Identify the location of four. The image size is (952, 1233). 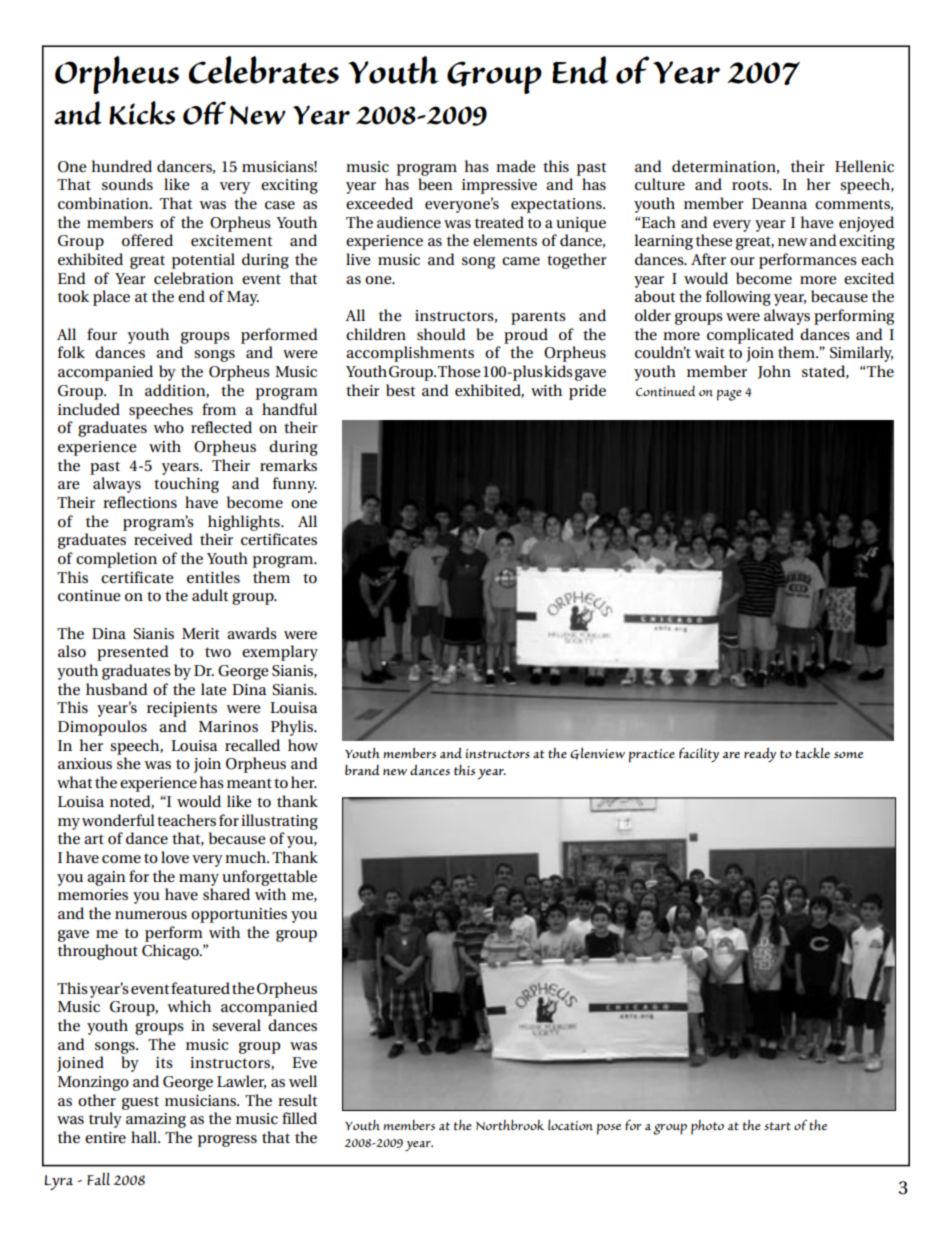
(102, 334).
